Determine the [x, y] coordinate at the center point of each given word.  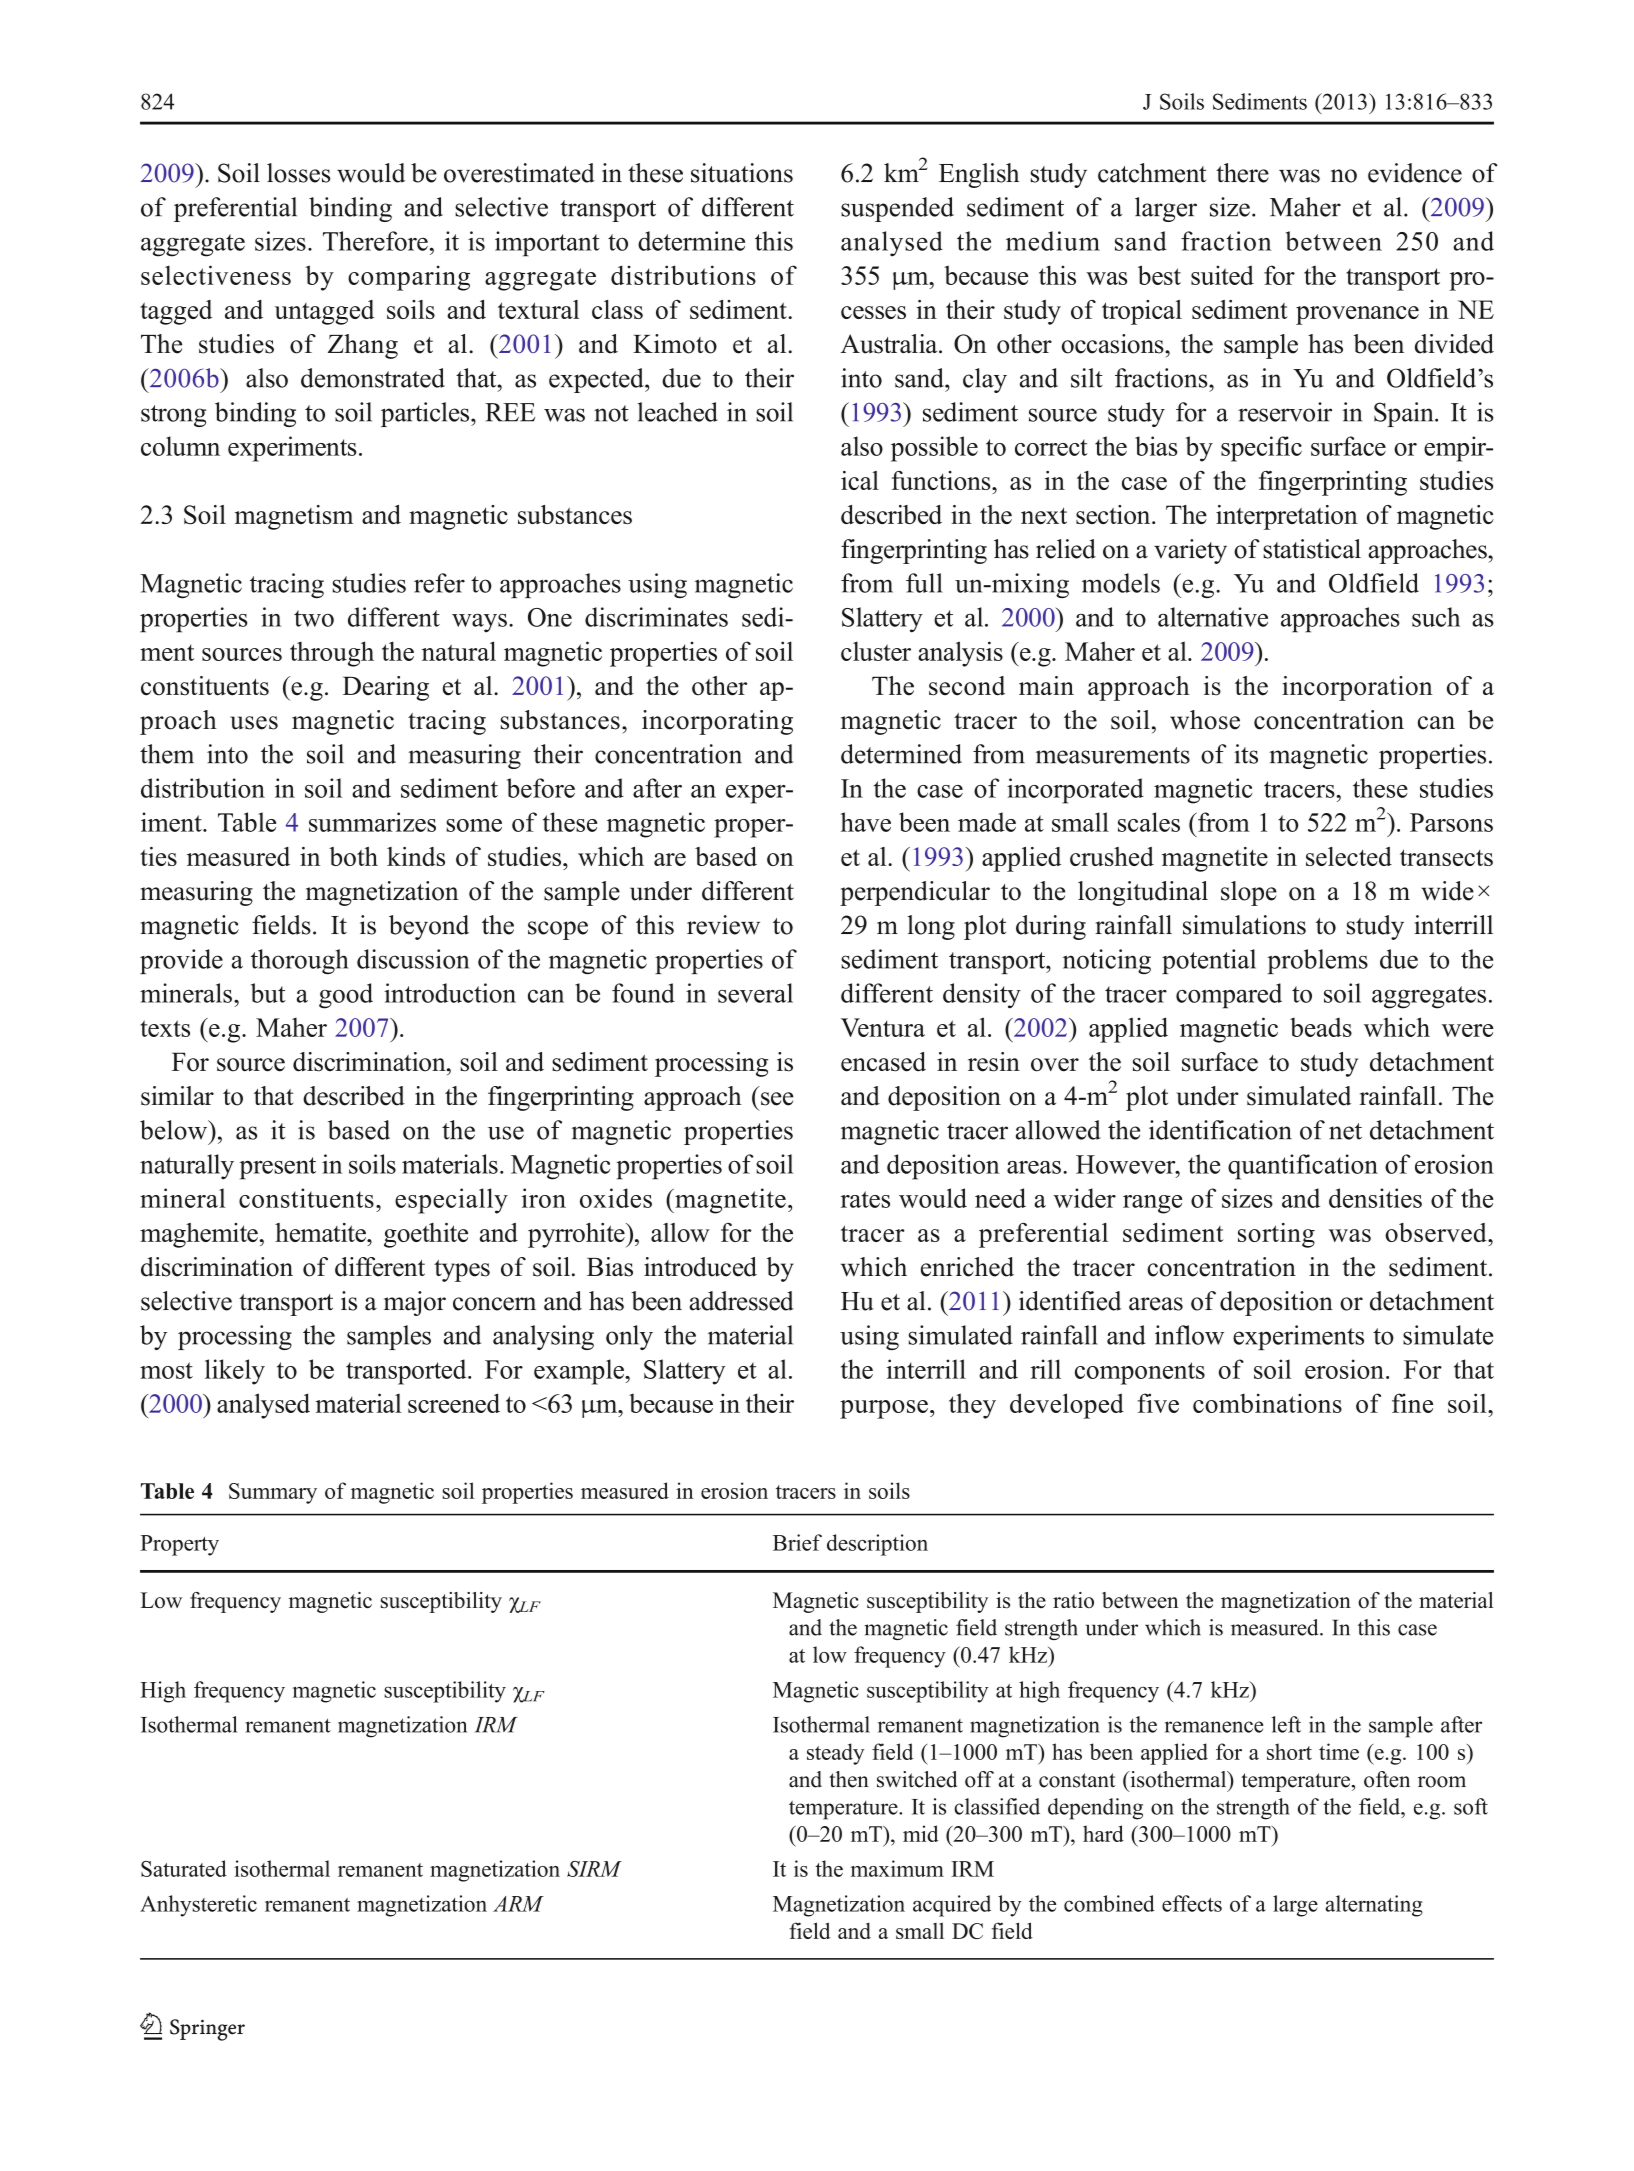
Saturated [184, 1868]
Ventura [883, 1027]
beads [1321, 1027]
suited [1222, 275]
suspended [897, 209]
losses [299, 173]
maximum [897, 1868]
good [346, 996]
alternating [1374, 1906]
